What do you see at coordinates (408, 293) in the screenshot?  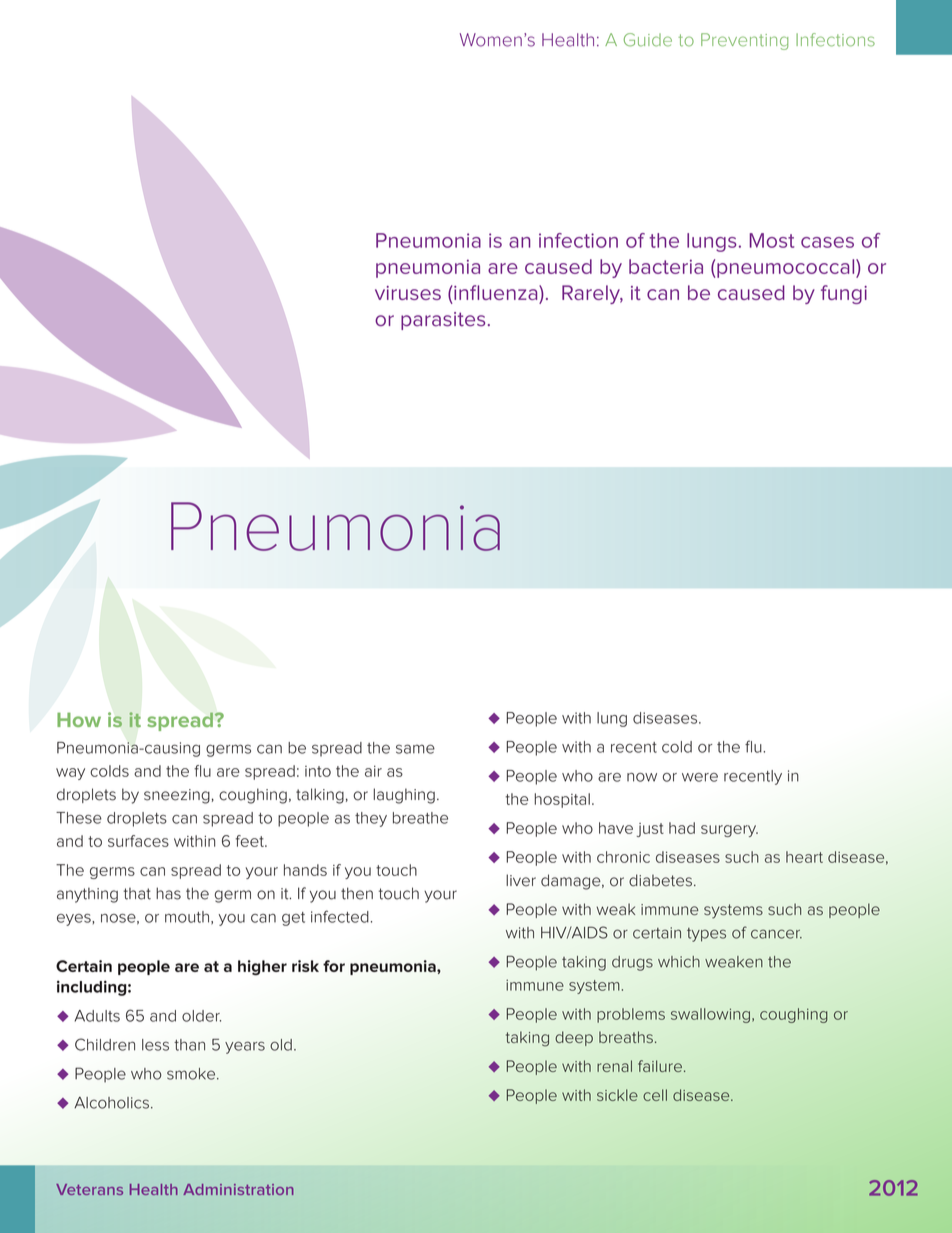 I see `viruses` at bounding box center [408, 293].
